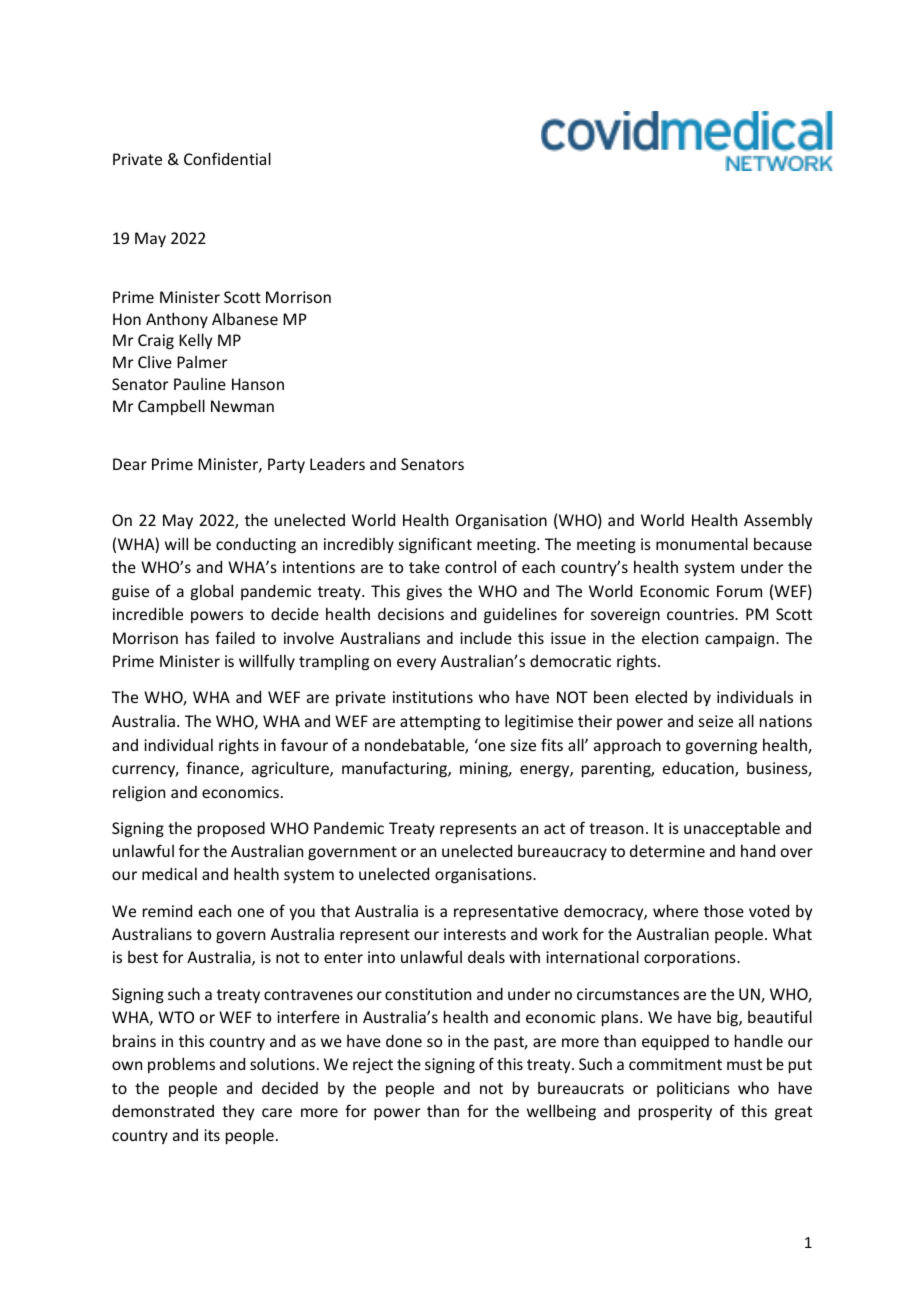 The width and height of the document is (924, 1308). Describe the element at coordinates (177, 320) in the document. I see `Anthony` at that location.
